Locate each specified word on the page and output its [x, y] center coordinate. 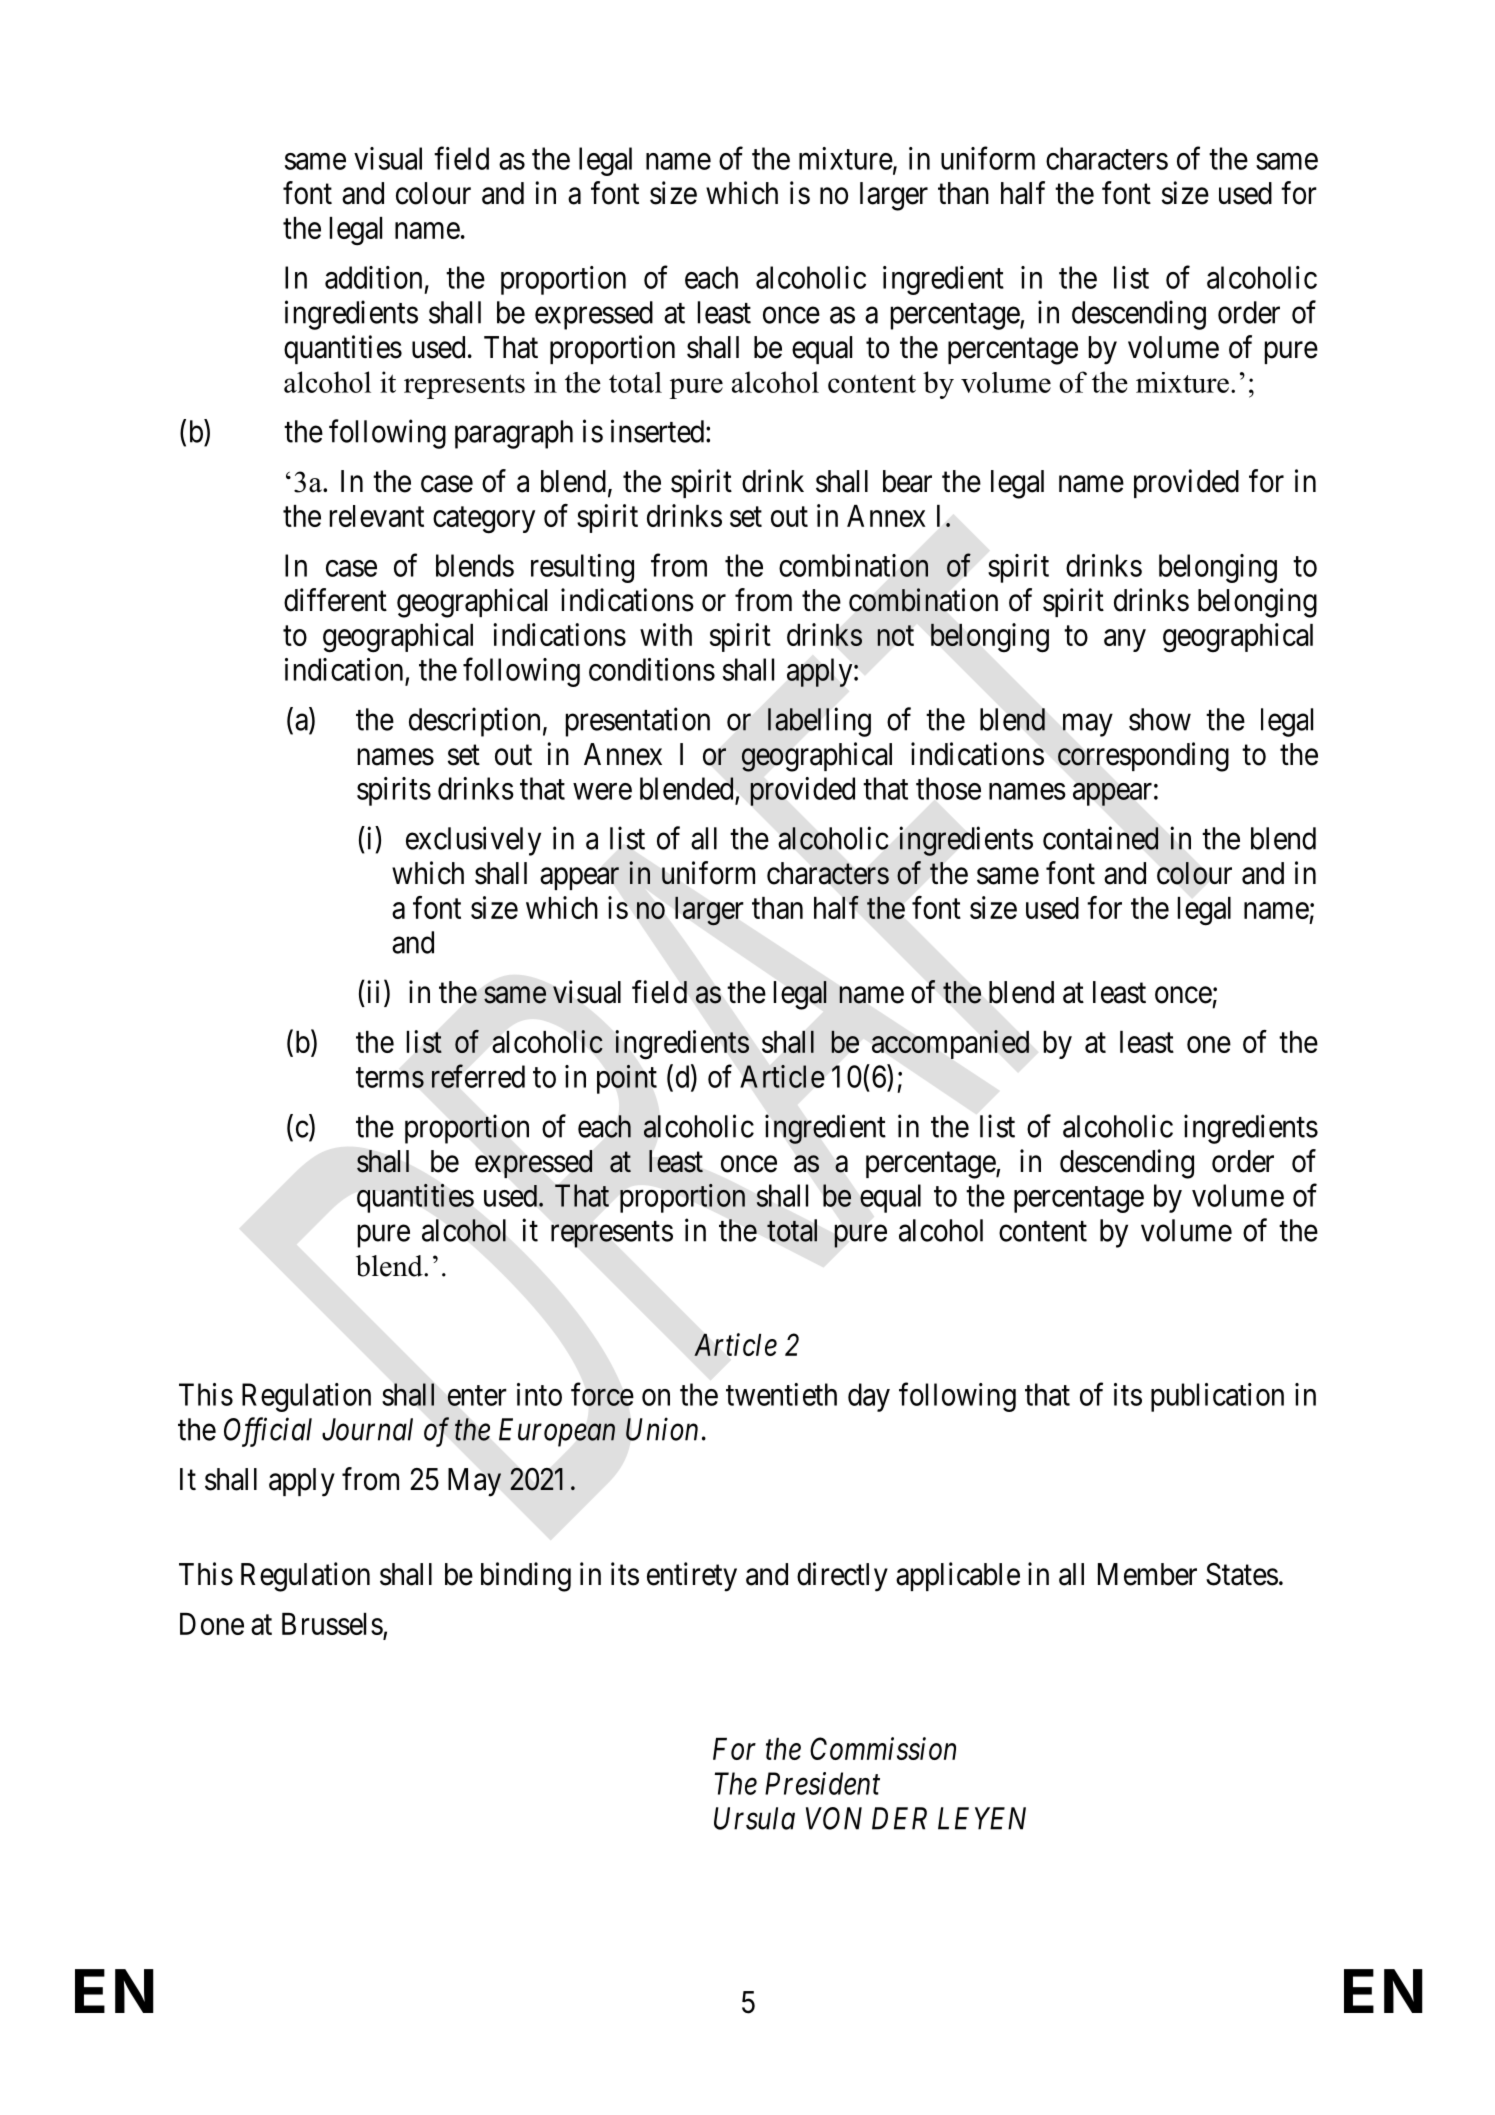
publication [1217, 1397]
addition [373, 277]
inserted [659, 431]
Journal [367, 1429]
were [602, 791]
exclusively [473, 841]
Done [212, 1624]
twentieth [781, 1394]
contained [1100, 838]
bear [907, 481]
